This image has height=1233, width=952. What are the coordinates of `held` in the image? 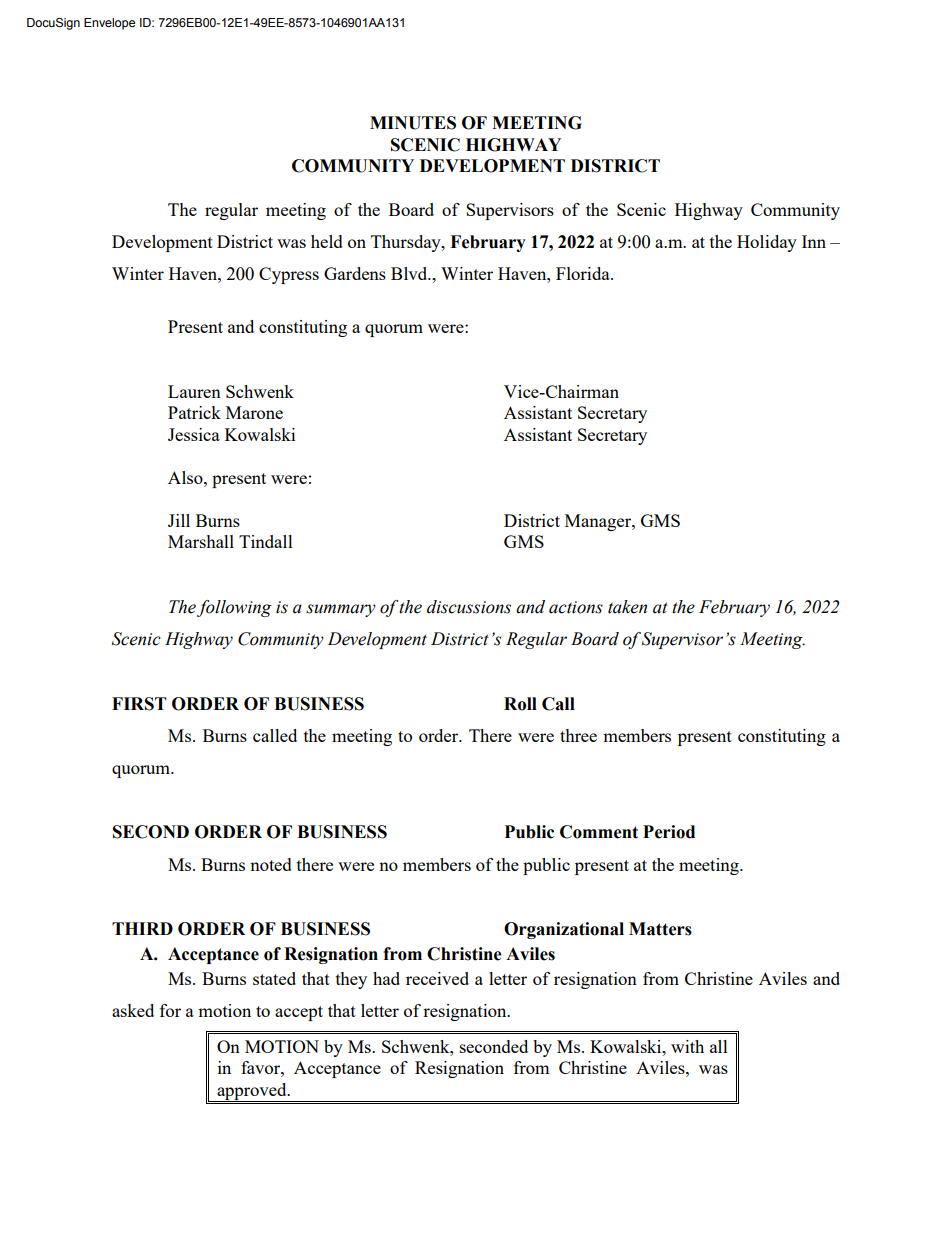 It's located at (327, 241).
